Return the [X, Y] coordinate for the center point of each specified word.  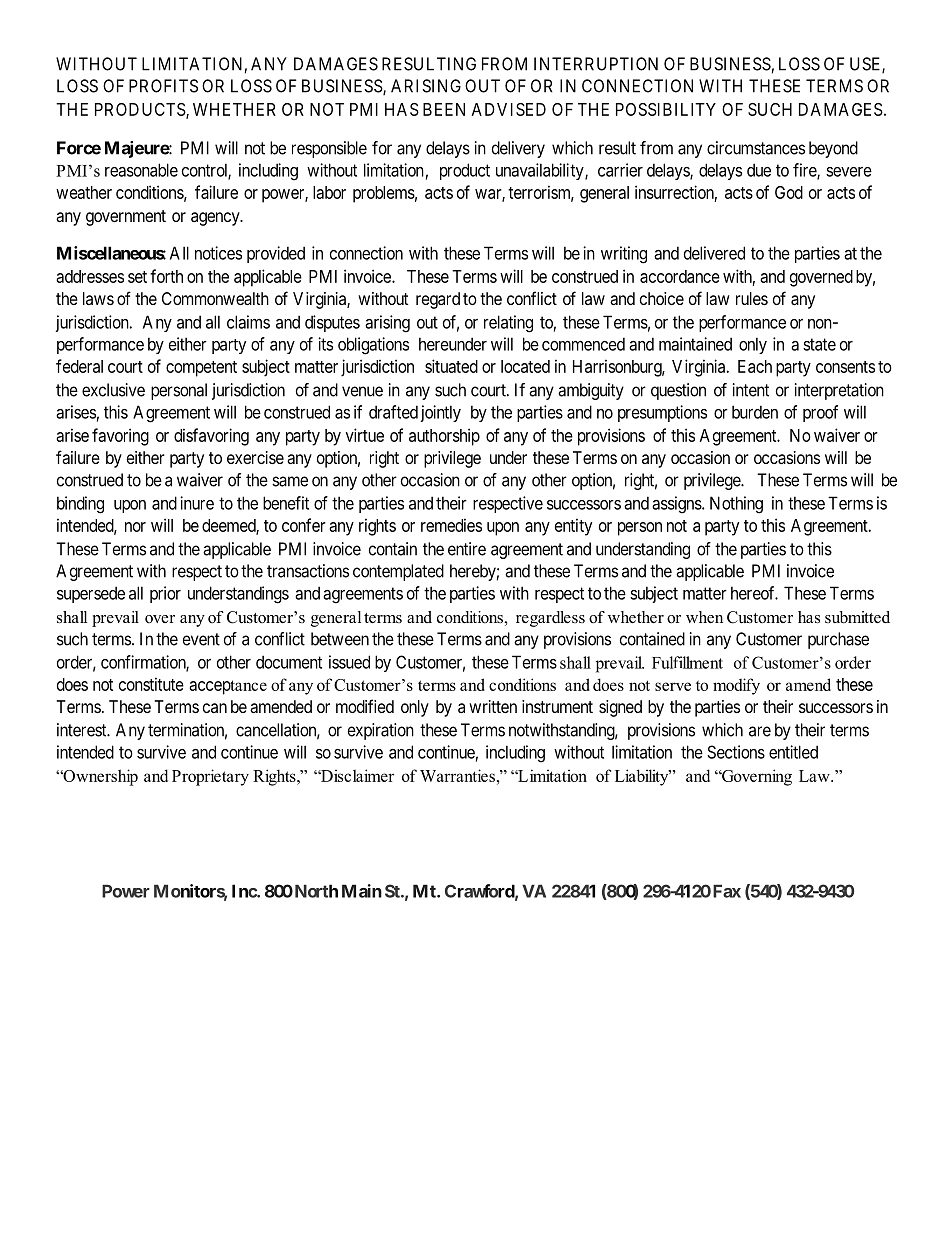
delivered [714, 253]
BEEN [444, 109]
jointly [440, 413]
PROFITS [163, 86]
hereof [754, 593]
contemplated [398, 572]
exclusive [113, 390]
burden [755, 412]
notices [218, 253]
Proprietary [210, 777]
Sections [736, 752]
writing [624, 255]
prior [165, 594]
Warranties [457, 775]
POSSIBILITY [666, 109]
